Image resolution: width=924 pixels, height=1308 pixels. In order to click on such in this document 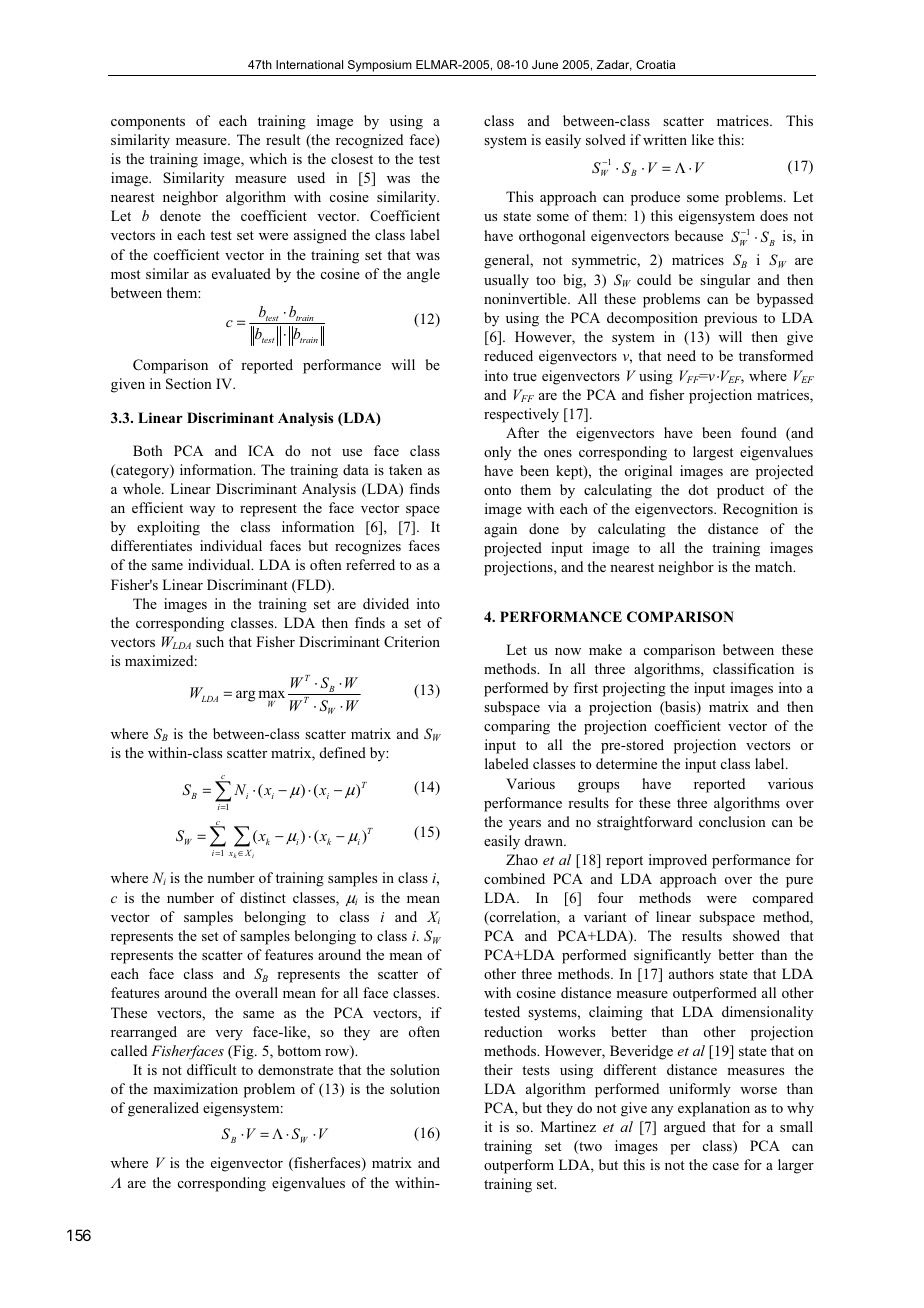, I will do `click(210, 641)`.
